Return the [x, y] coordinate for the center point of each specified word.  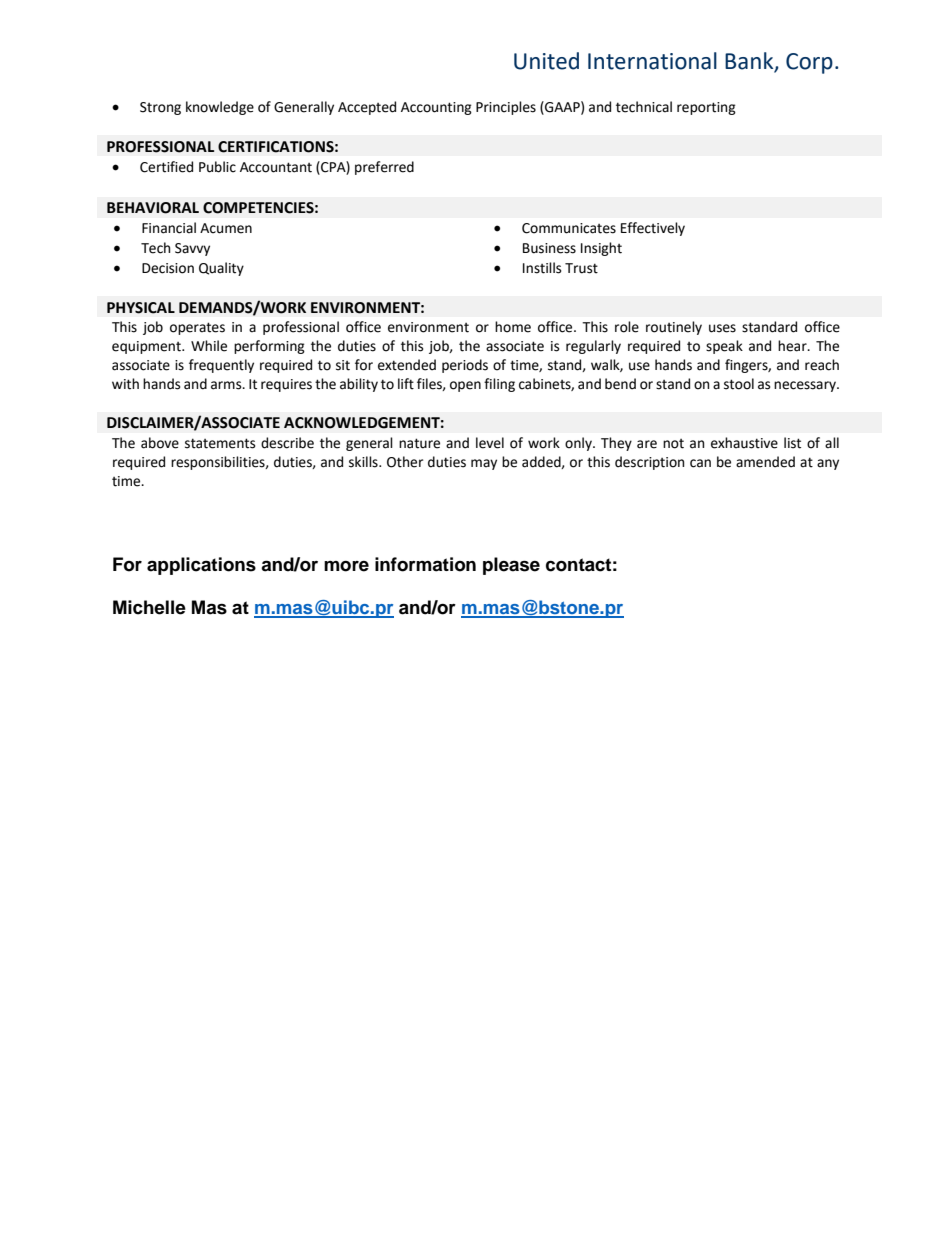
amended [765, 462]
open [465, 386]
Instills [542, 268]
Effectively [653, 229]
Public [217, 167]
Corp [809, 63]
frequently [221, 366]
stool [739, 384]
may [484, 464]
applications [201, 566]
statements [220, 443]
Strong [160, 108]
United [546, 61]
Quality [221, 269]
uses [722, 328]
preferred [384, 168]
